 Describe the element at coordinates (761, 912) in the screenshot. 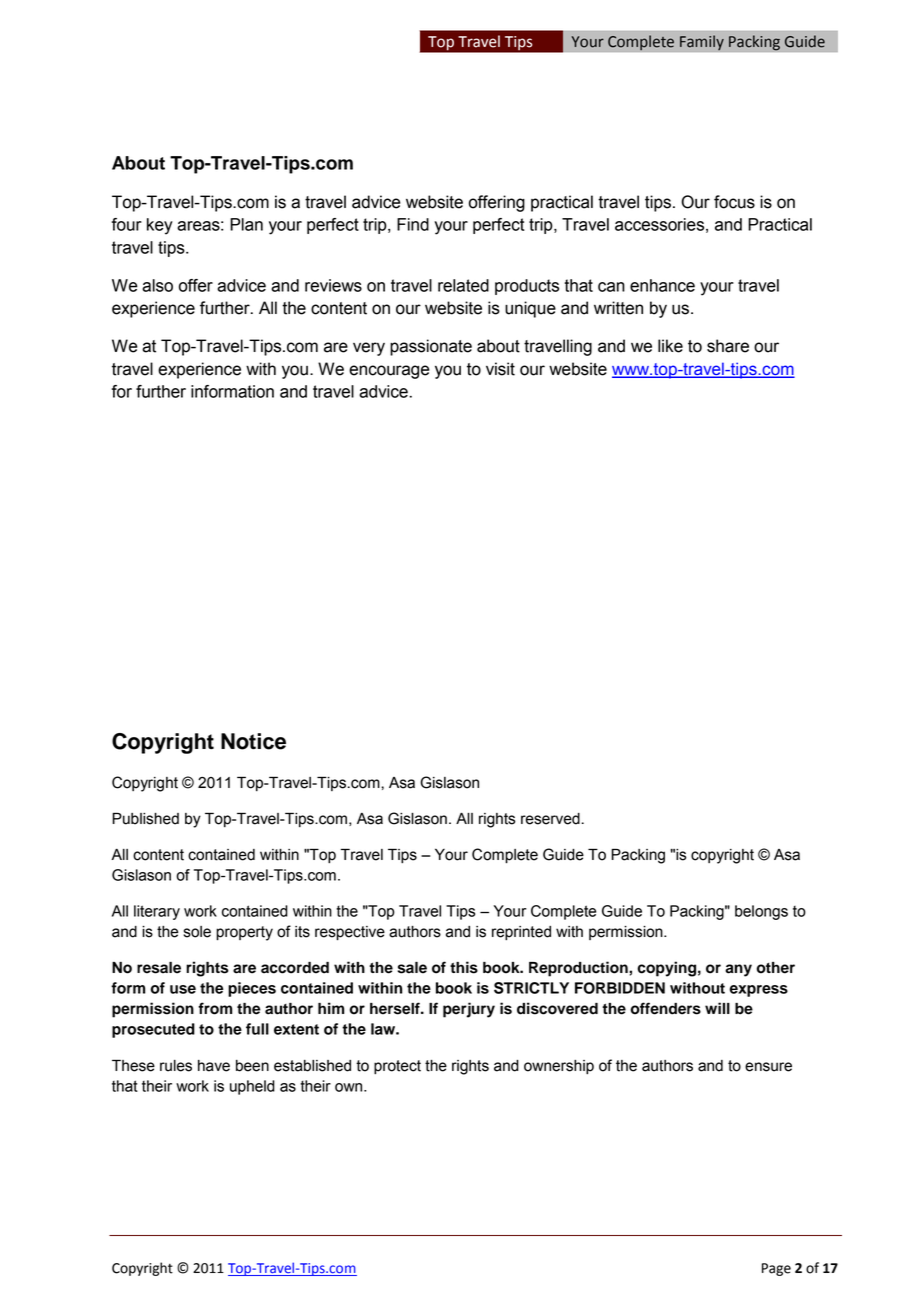

I see `belongs` at that location.
